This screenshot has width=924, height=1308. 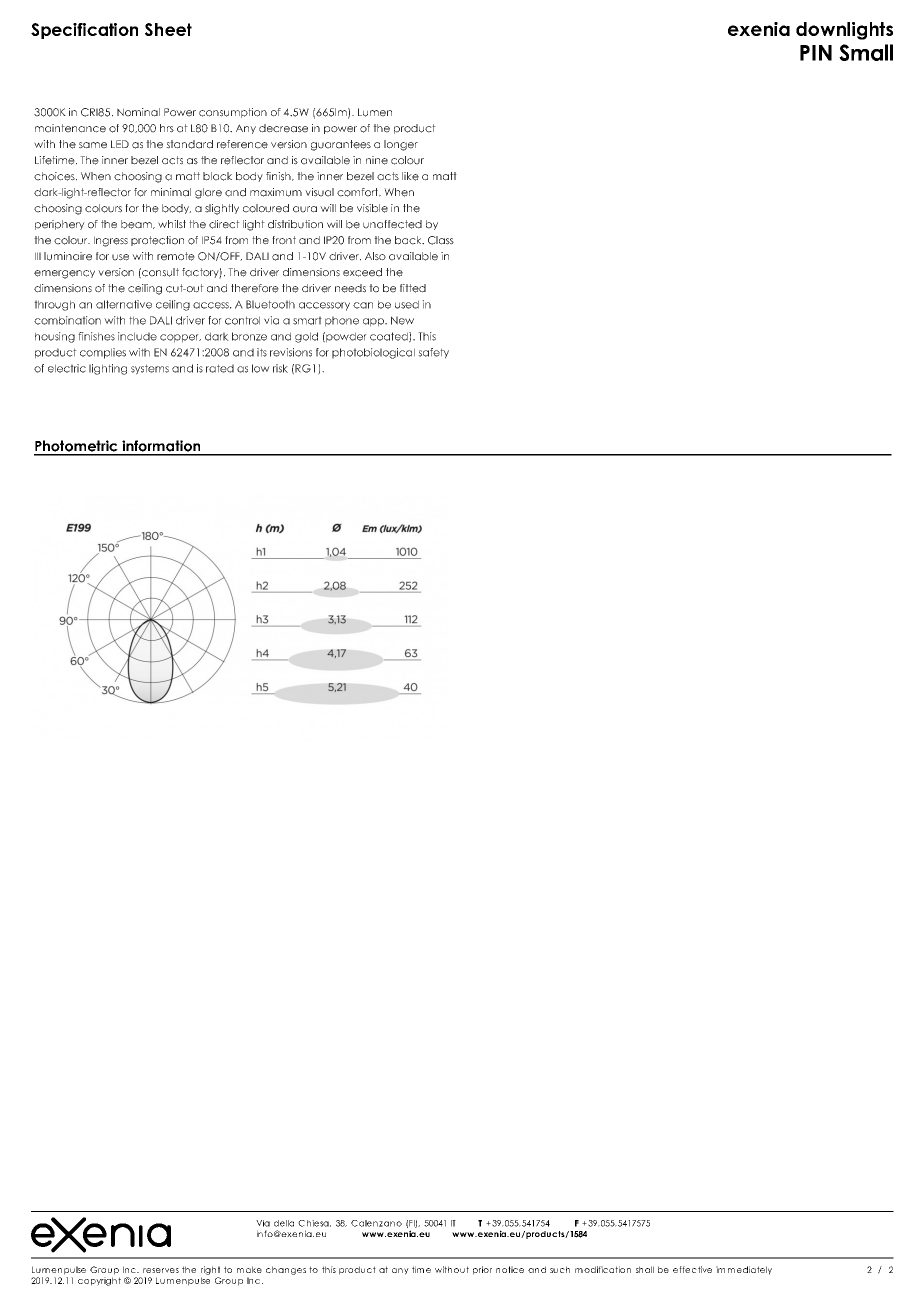 I want to click on systems, so click(x=150, y=369).
